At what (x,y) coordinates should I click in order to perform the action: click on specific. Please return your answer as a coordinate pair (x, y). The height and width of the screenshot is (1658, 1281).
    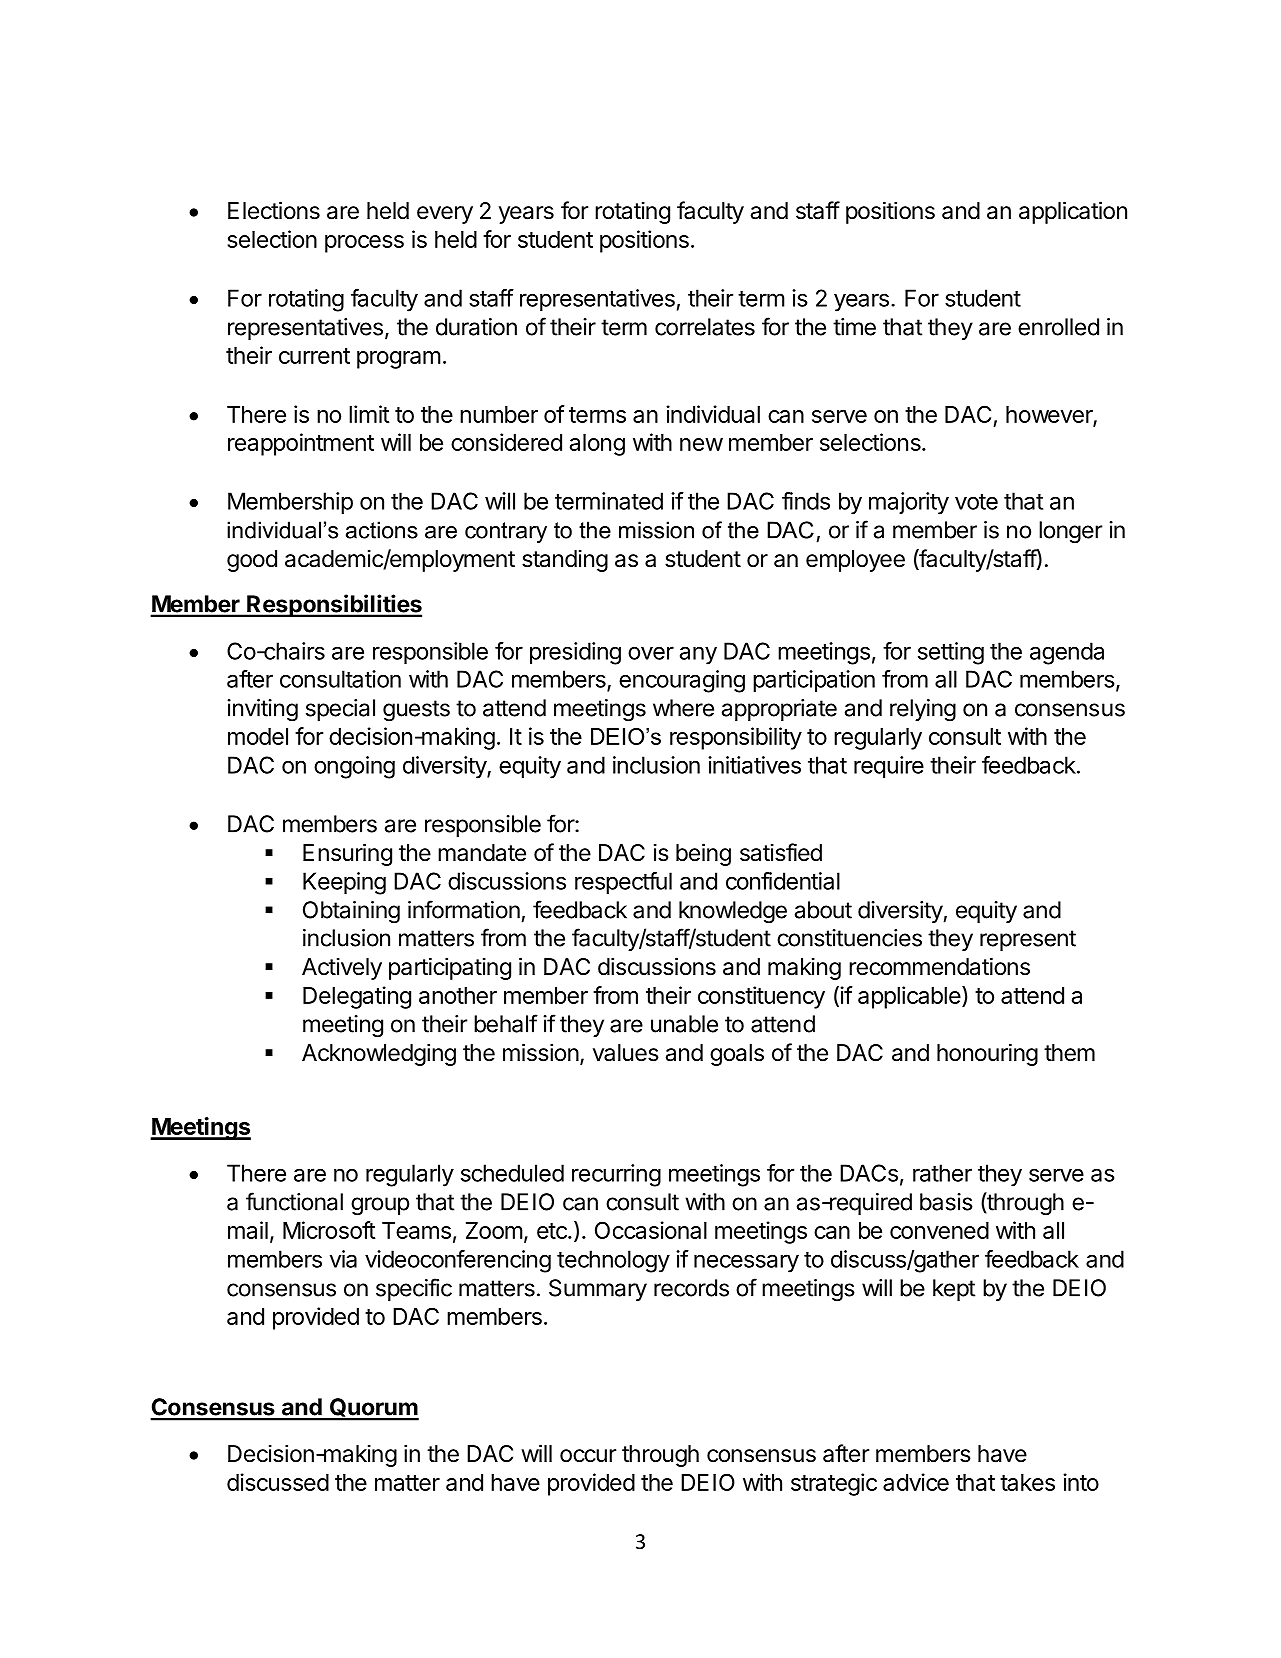
    Looking at the image, I should click on (414, 1289).
